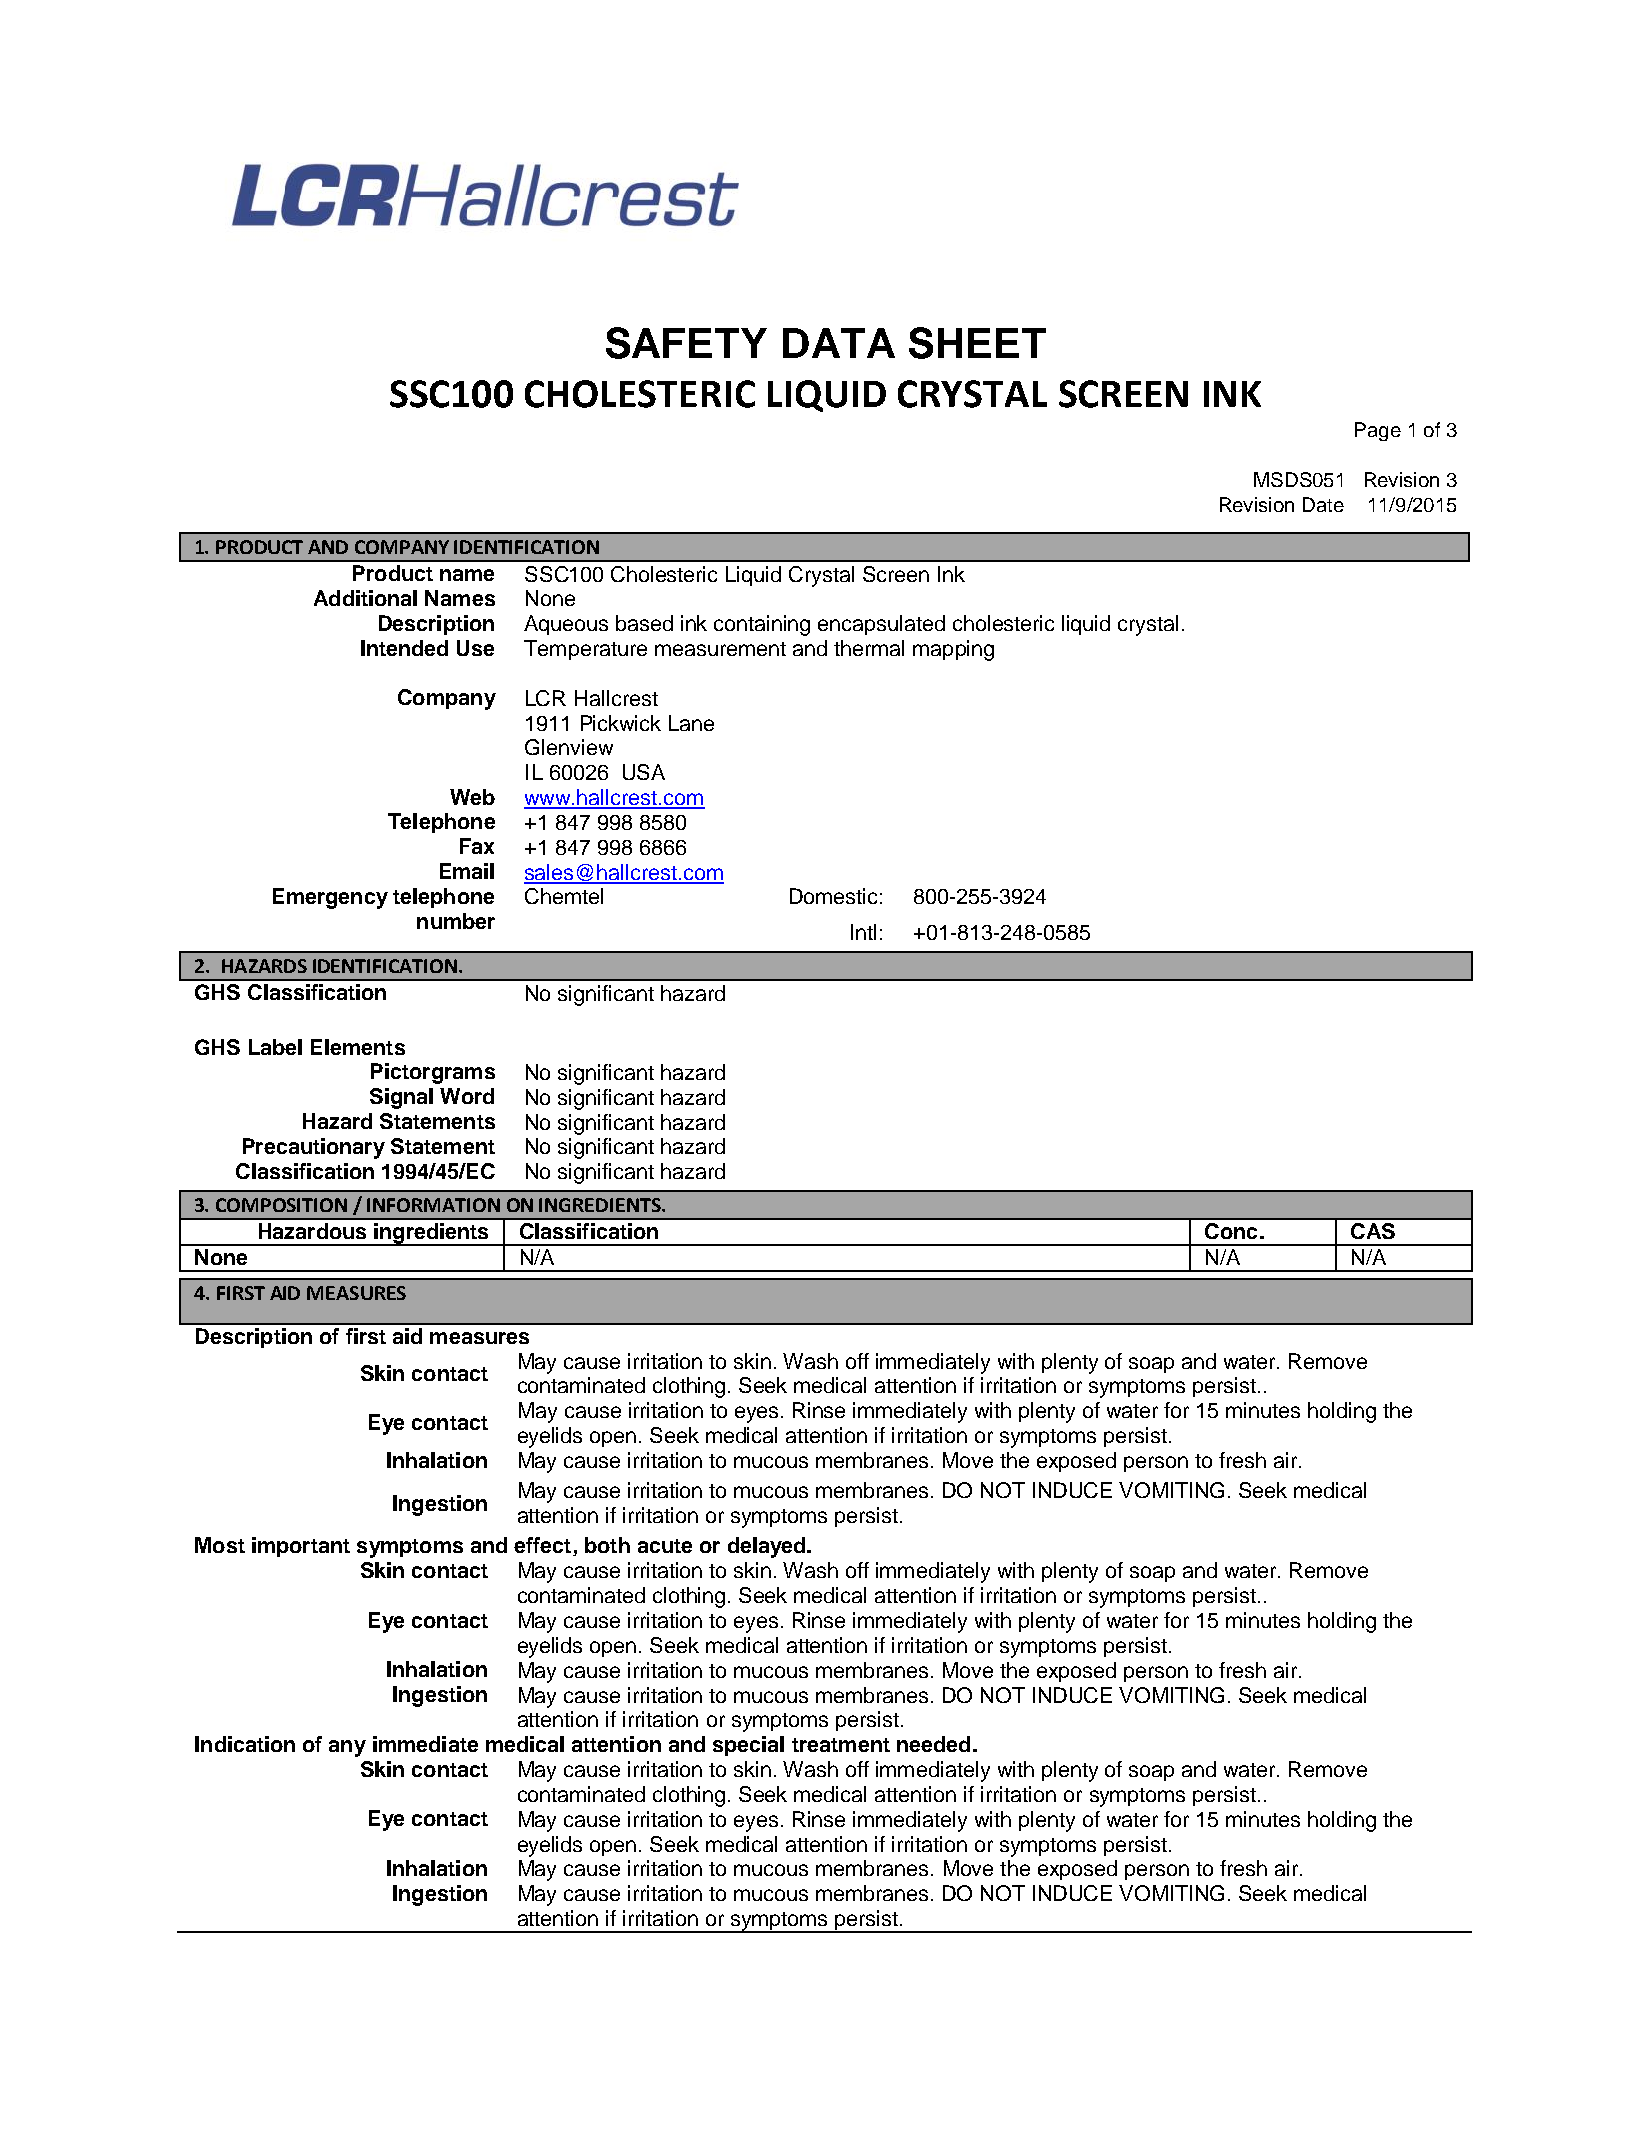 The height and width of the screenshot is (2137, 1651). Describe the element at coordinates (472, 797) in the screenshot. I see `Web` at that location.
